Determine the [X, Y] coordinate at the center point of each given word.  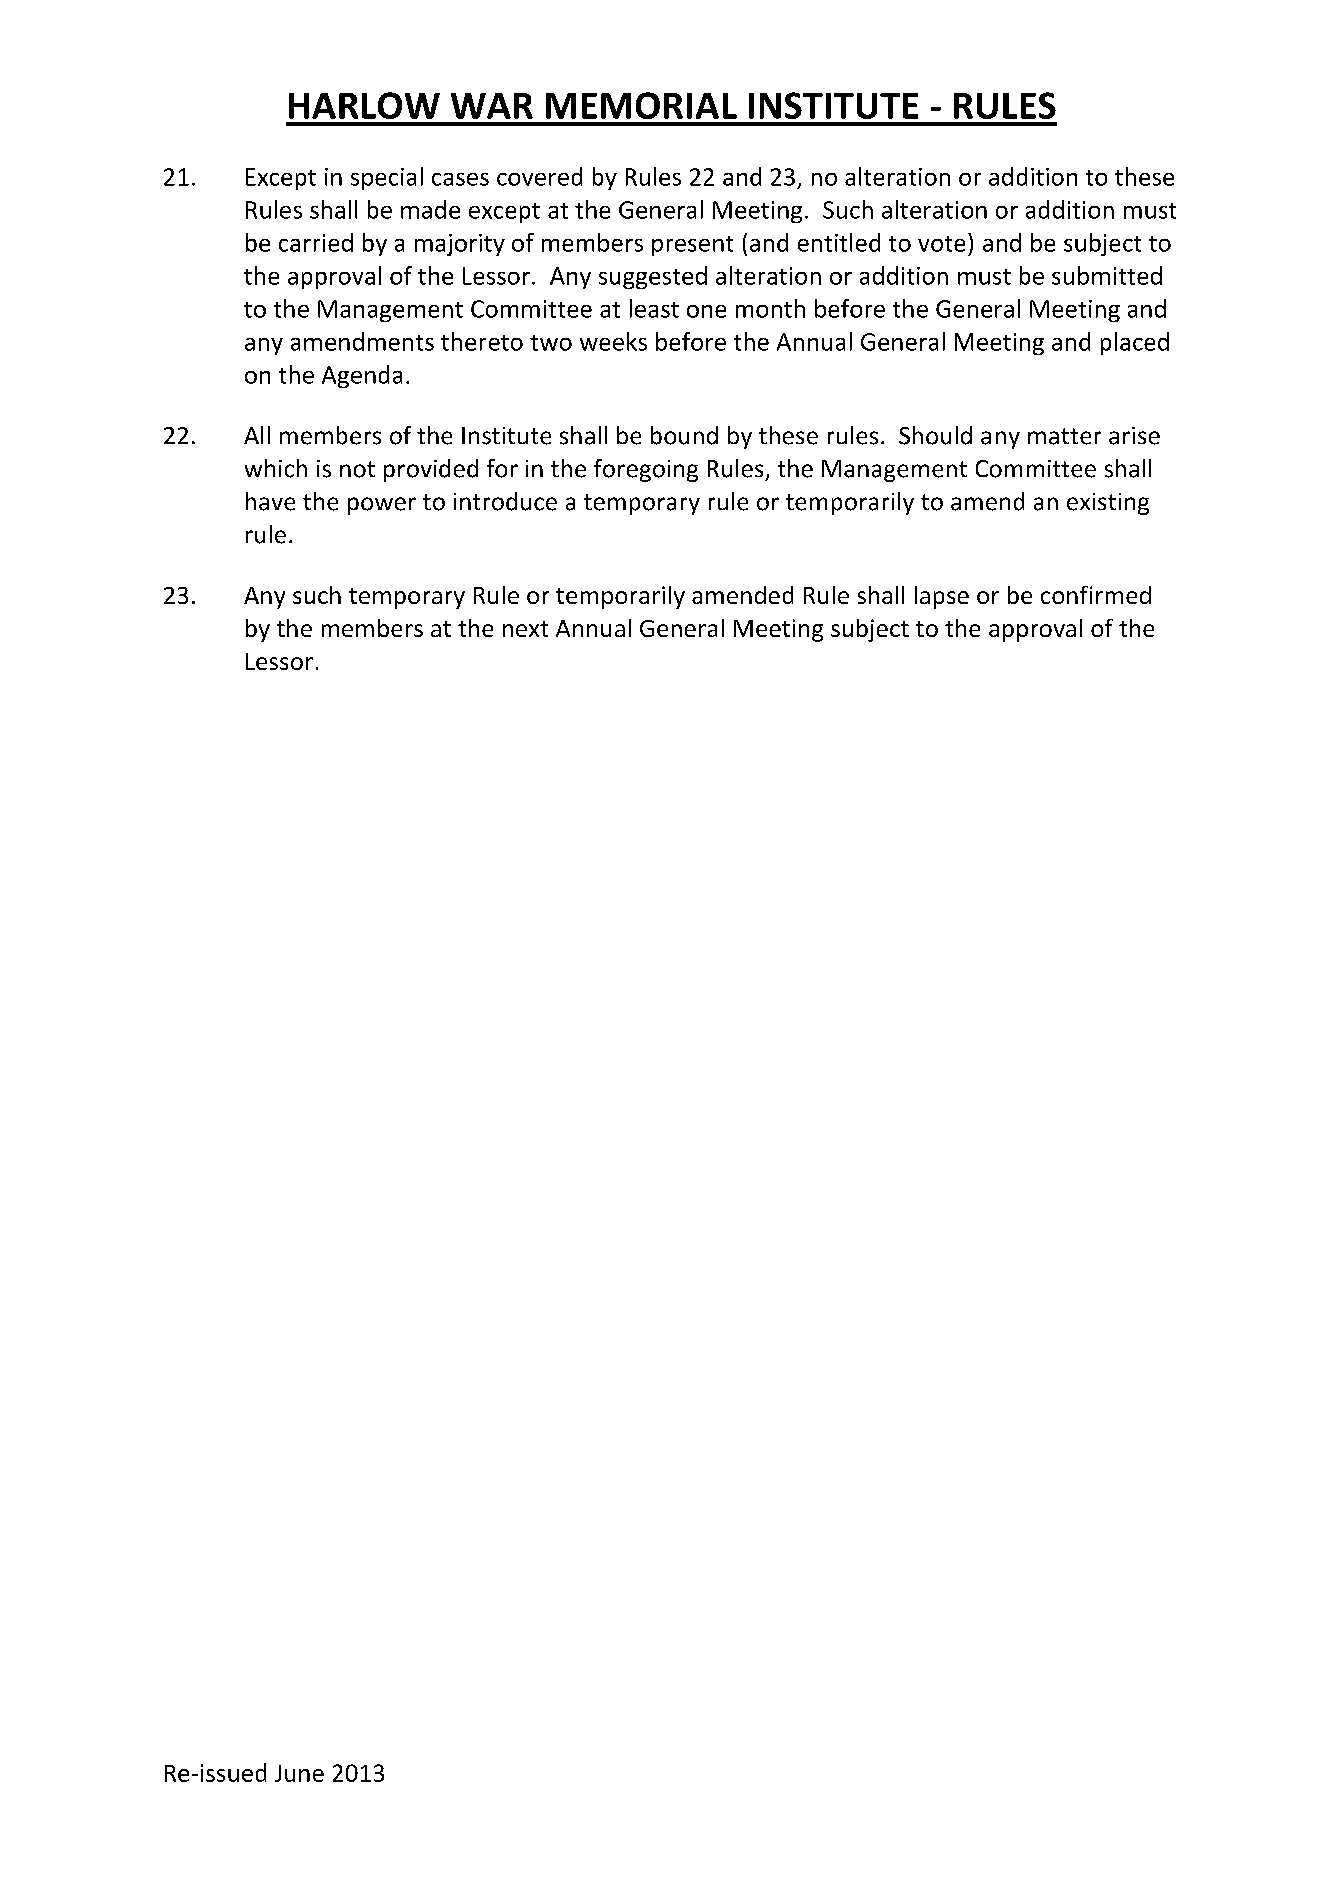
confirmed [1096, 595]
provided [431, 470]
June [299, 1773]
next [525, 629]
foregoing [646, 470]
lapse [942, 597]
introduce [505, 501]
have [270, 501]
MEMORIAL [641, 105]
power [382, 506]
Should [935, 435]
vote [941, 244]
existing [1108, 504]
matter [1064, 436]
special [387, 178]
